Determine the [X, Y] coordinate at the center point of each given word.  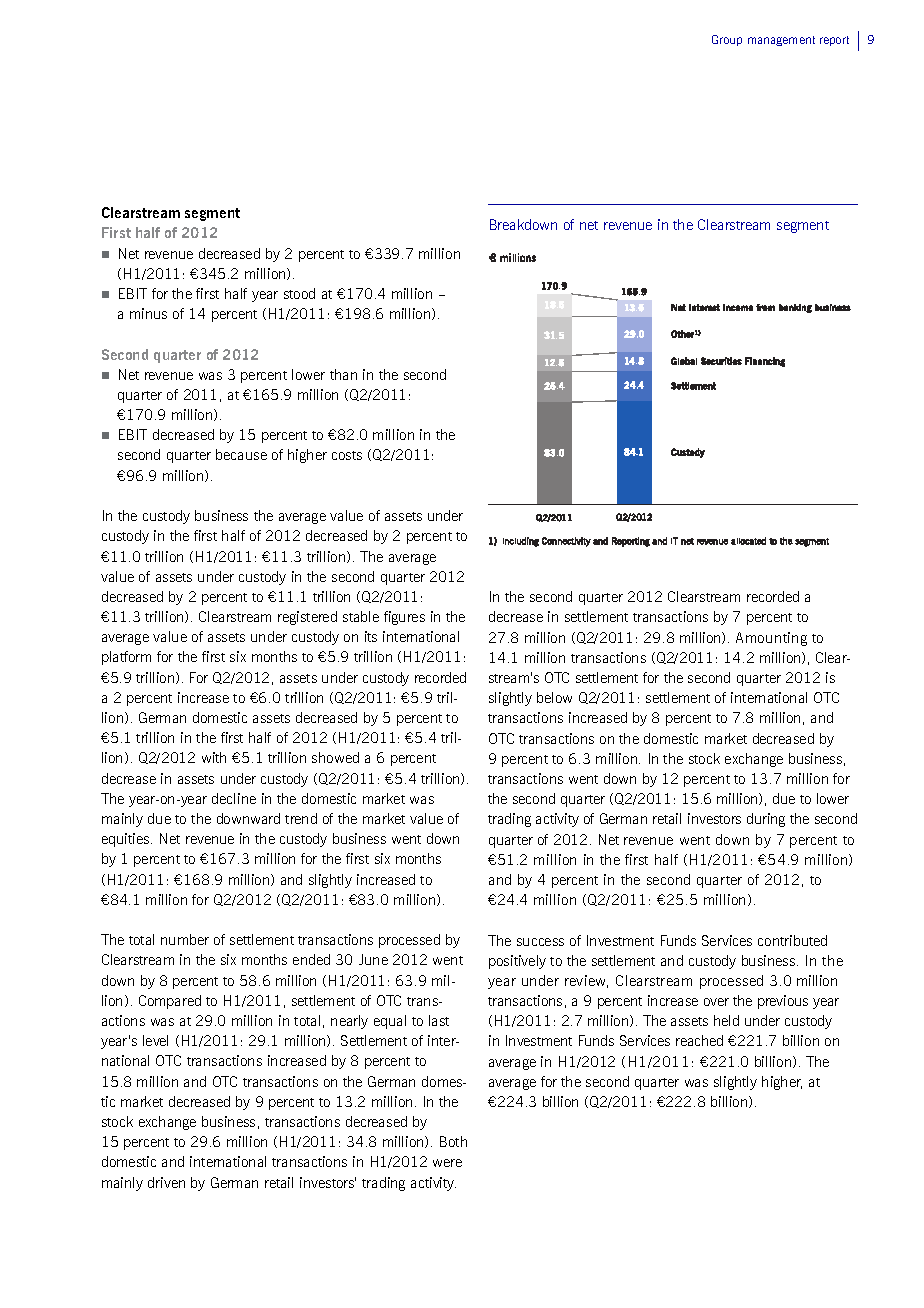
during [766, 820]
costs [347, 455]
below [554, 697]
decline [234, 798]
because [241, 454]
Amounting [771, 639]
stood [299, 293]
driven [166, 1182]
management [781, 41]
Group [727, 40]
